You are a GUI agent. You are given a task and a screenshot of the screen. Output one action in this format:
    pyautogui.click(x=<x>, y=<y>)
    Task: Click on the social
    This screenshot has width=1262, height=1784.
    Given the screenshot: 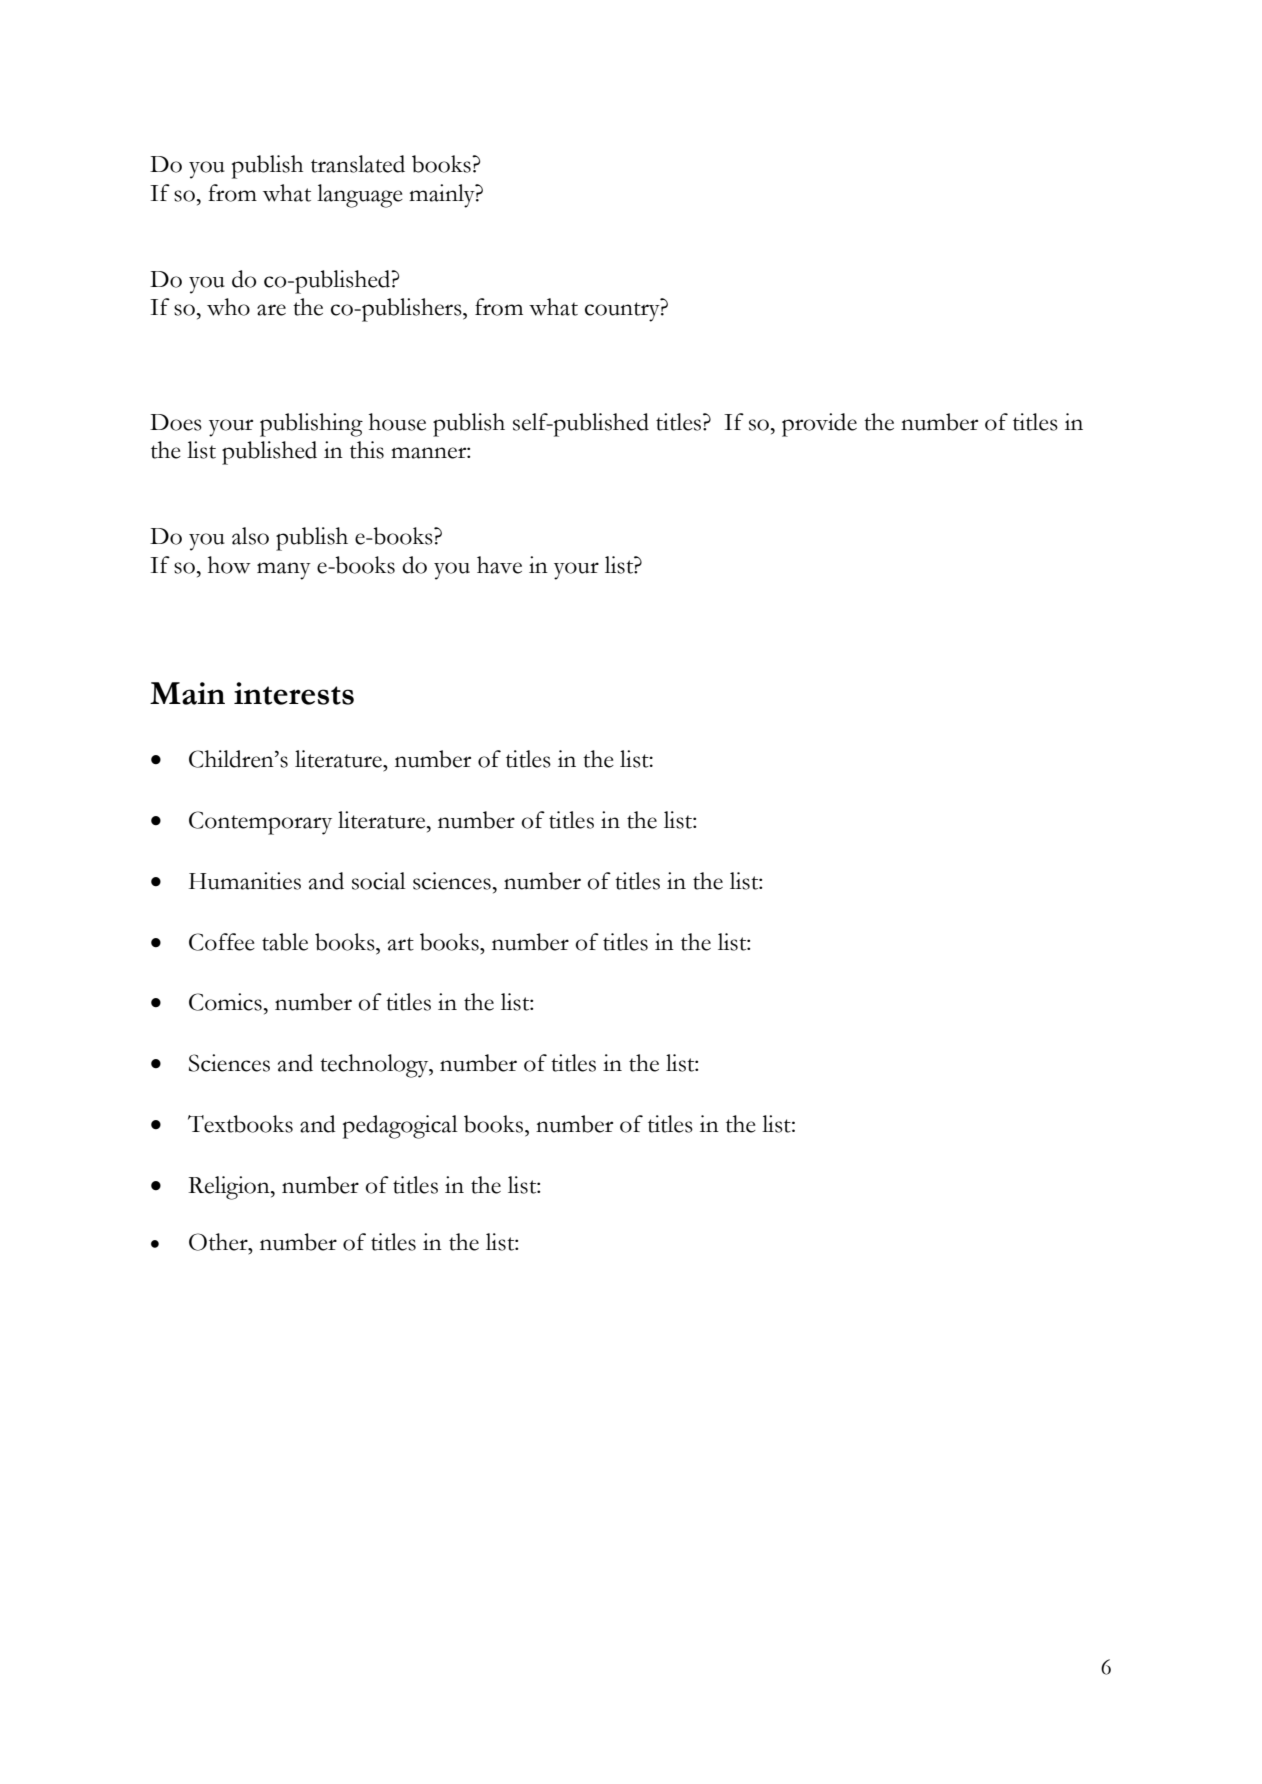 What is the action you would take?
    pyautogui.click(x=379, y=881)
